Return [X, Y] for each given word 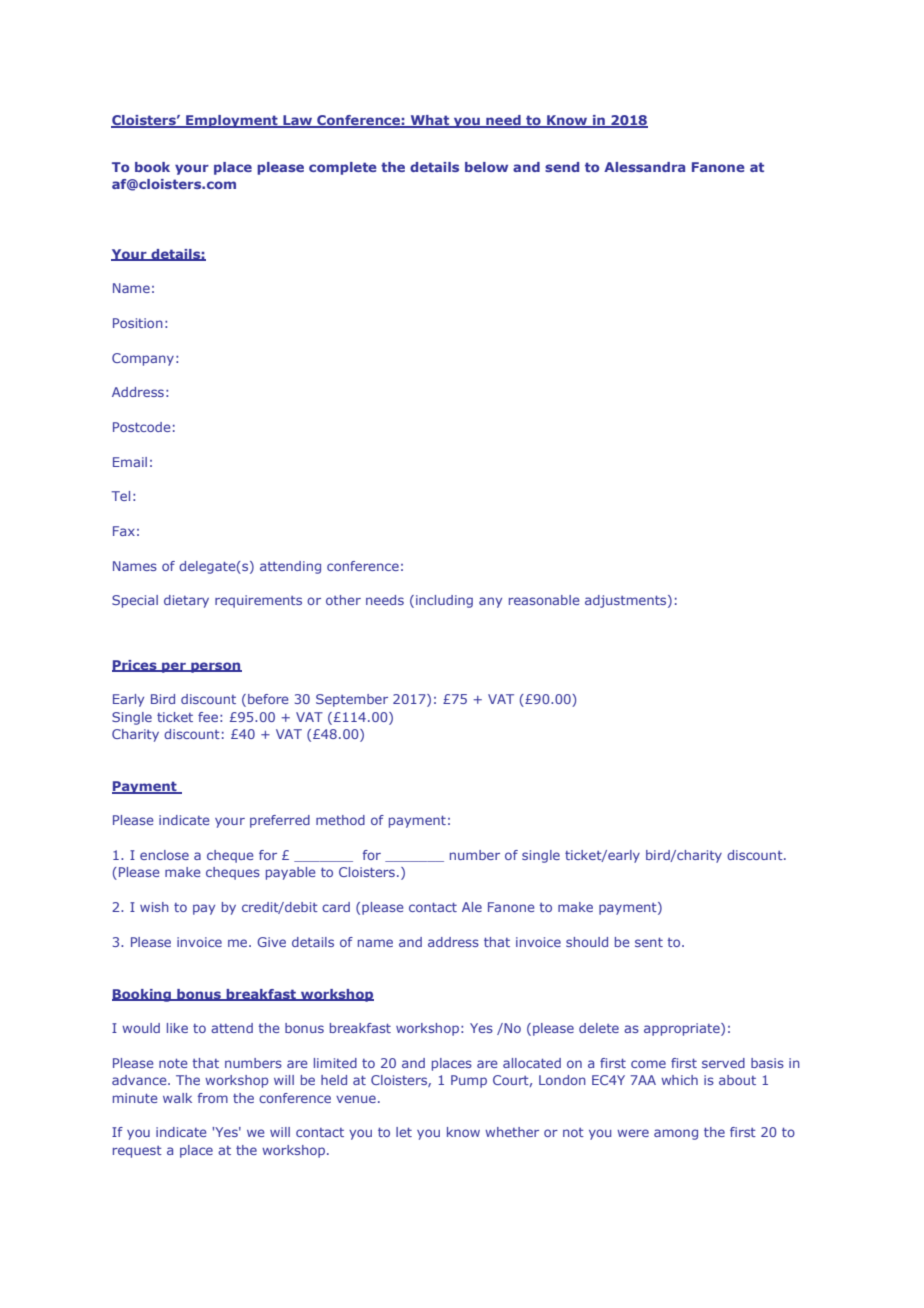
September [352, 700]
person [215, 667]
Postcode [142, 427]
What [430, 121]
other [343, 600]
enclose [164, 855]
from [213, 1098]
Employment [232, 121]
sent [649, 942]
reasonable [544, 600]
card [336, 907]
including [444, 601]
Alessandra [644, 167]
